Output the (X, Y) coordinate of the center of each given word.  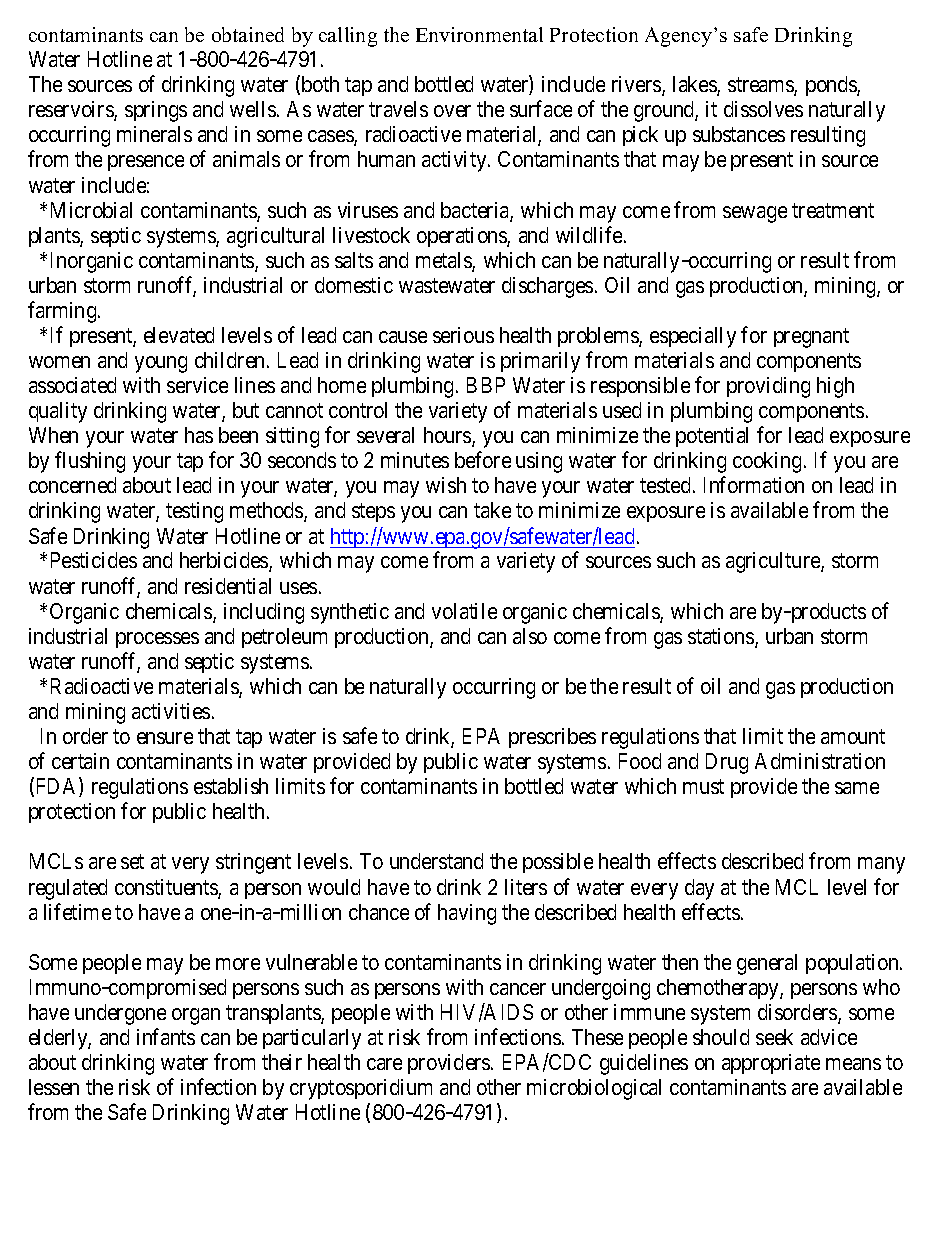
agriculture (774, 562)
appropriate (771, 1064)
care (384, 1064)
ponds (832, 86)
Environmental (479, 34)
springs (156, 111)
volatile (464, 611)
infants (166, 1036)
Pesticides (94, 560)
